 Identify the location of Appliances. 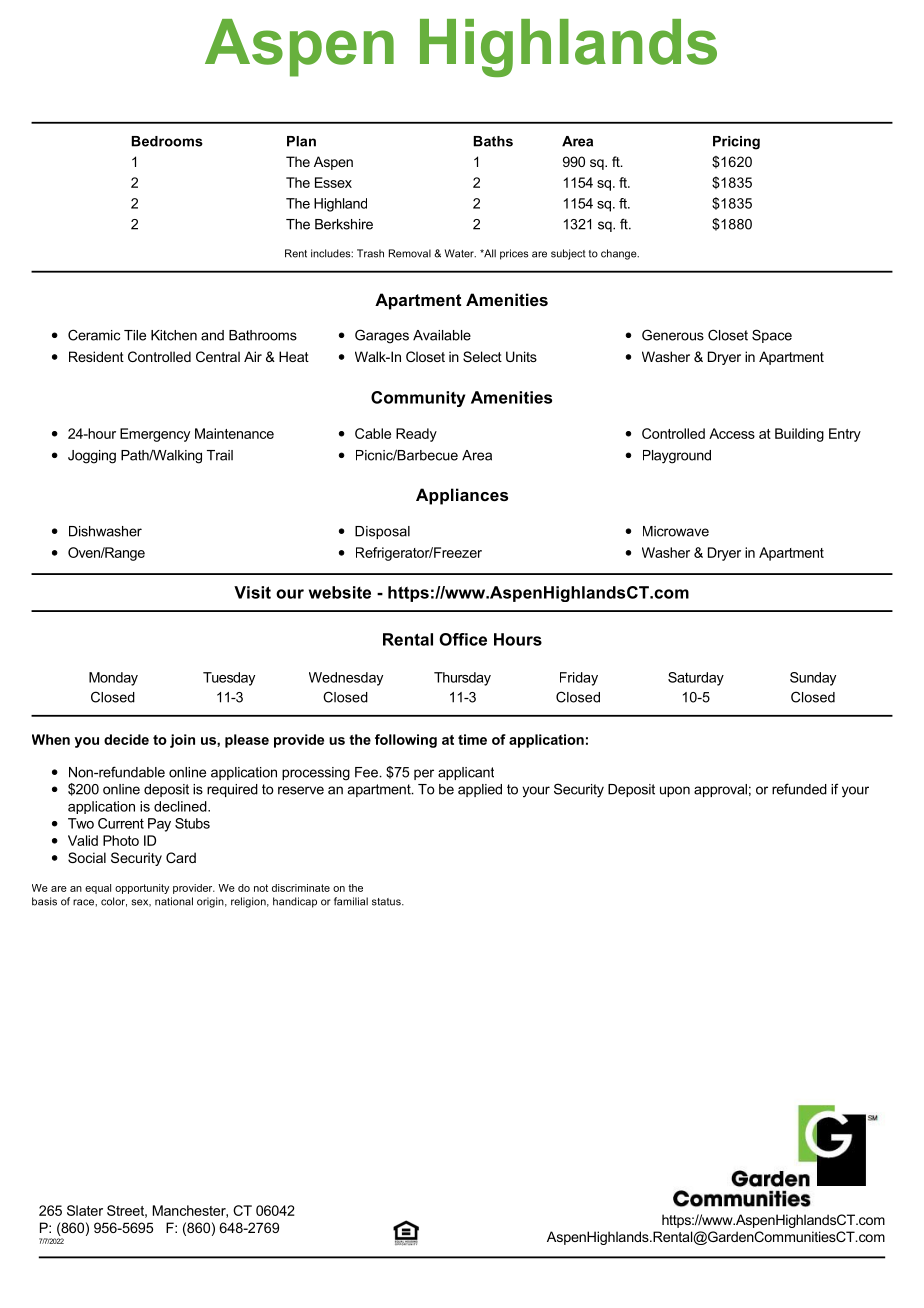
(462, 496).
